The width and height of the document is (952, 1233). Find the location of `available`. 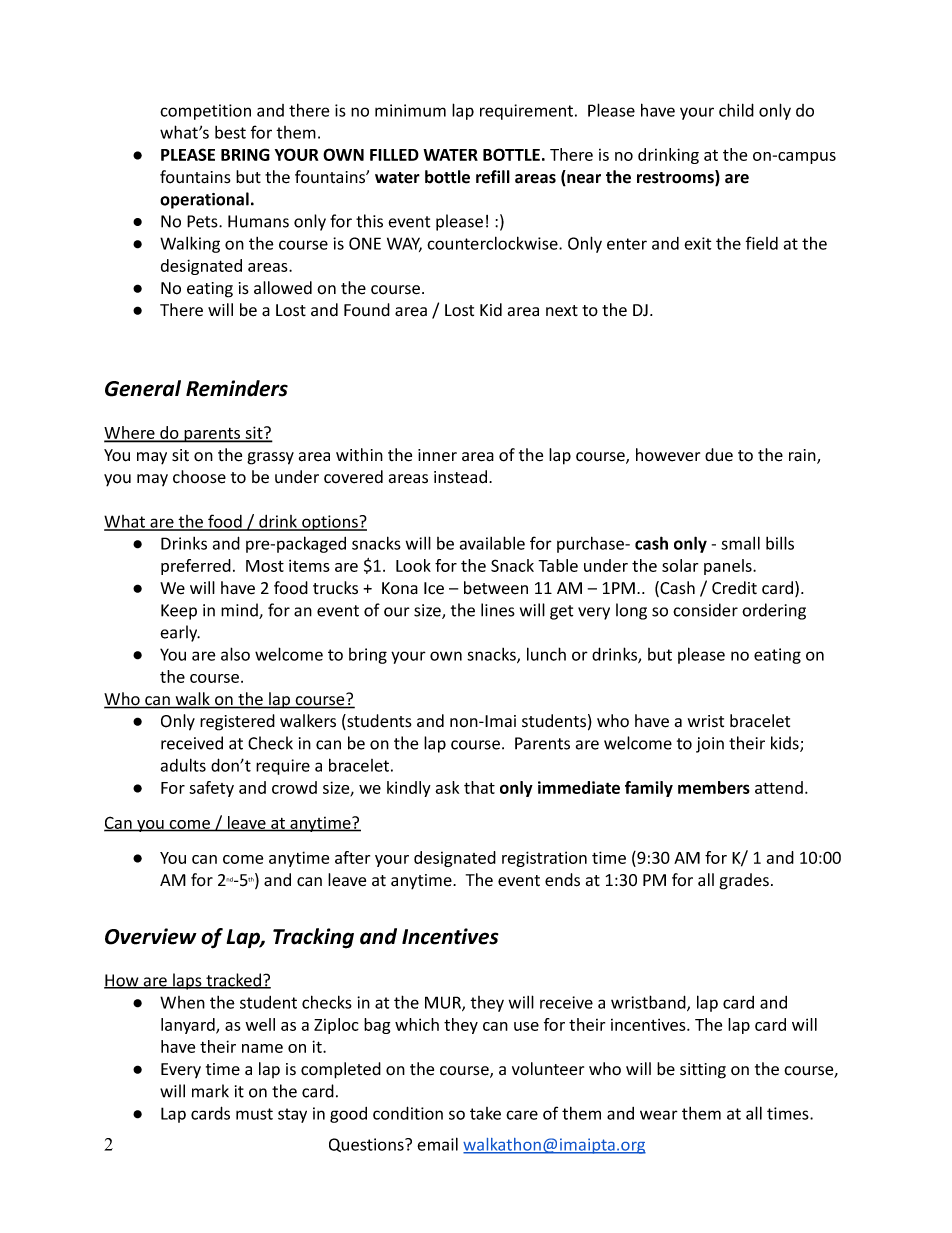

available is located at coordinates (492, 543).
